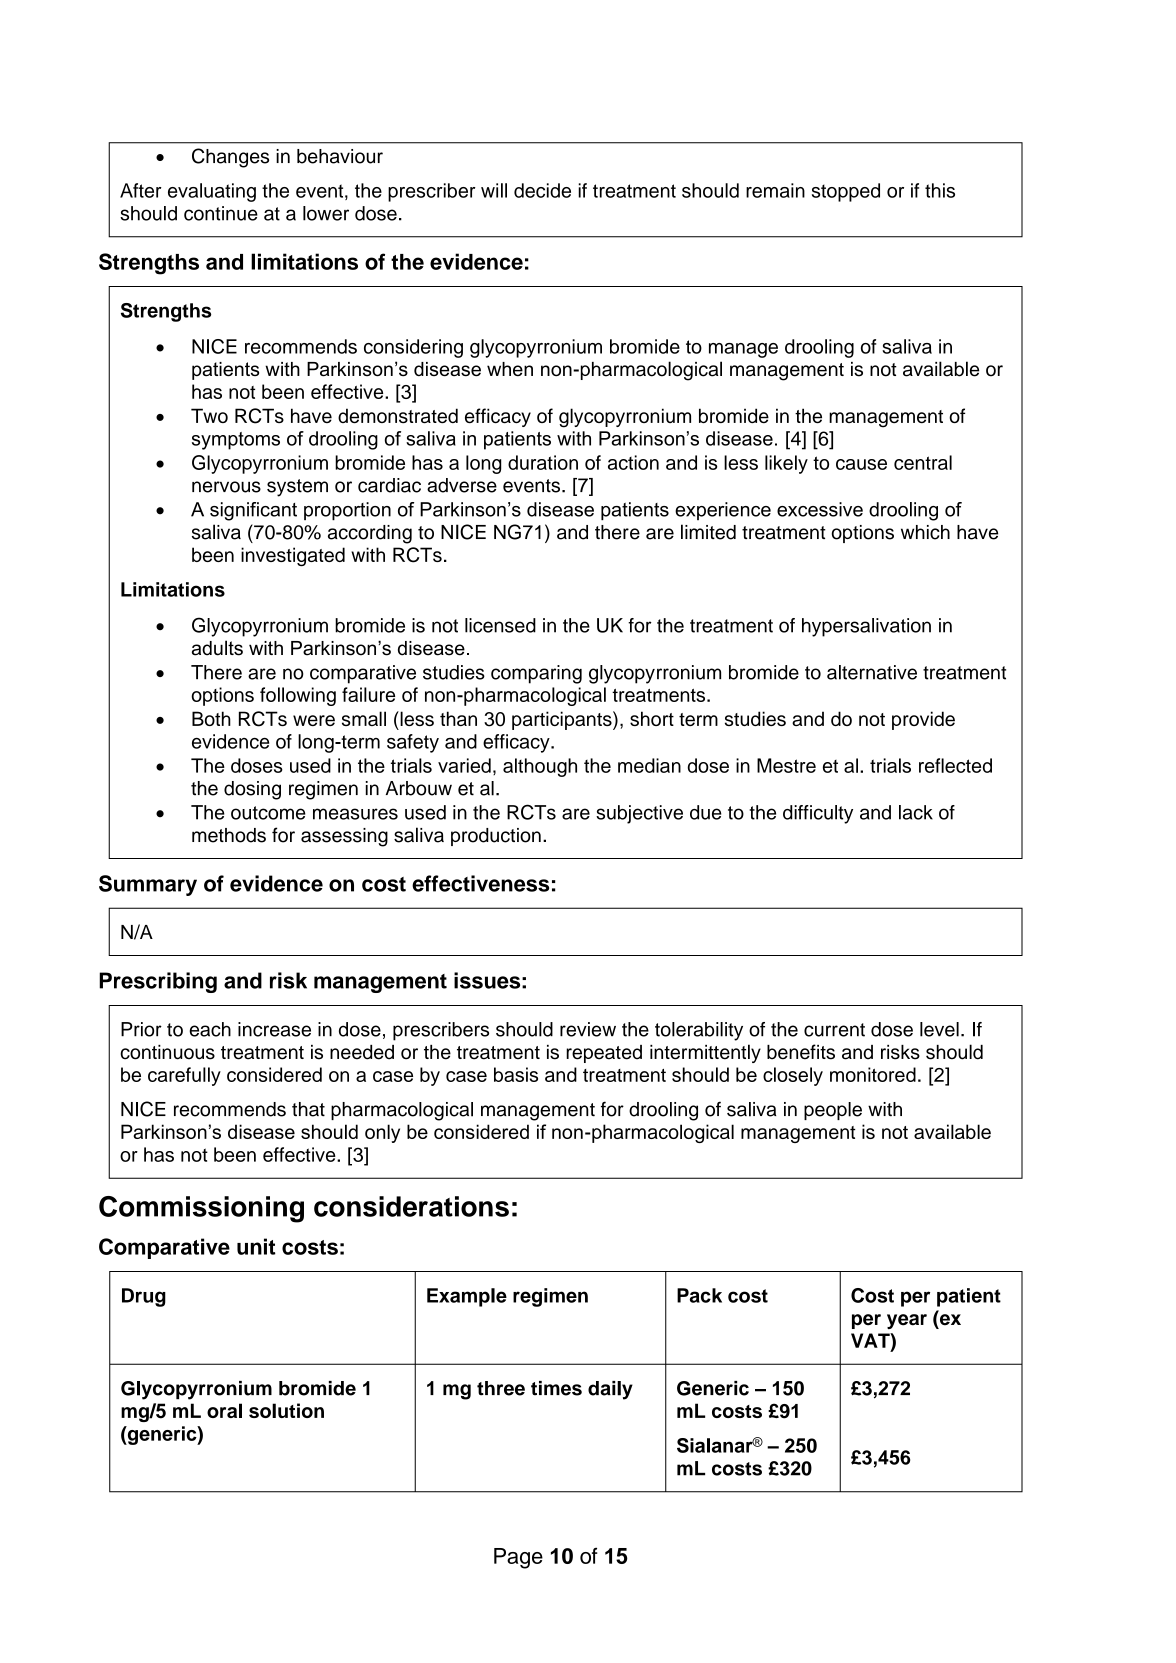 This page has width=1176, height=1663. Describe the element at coordinates (820, 509) in the page. I see `excessive` at that location.
